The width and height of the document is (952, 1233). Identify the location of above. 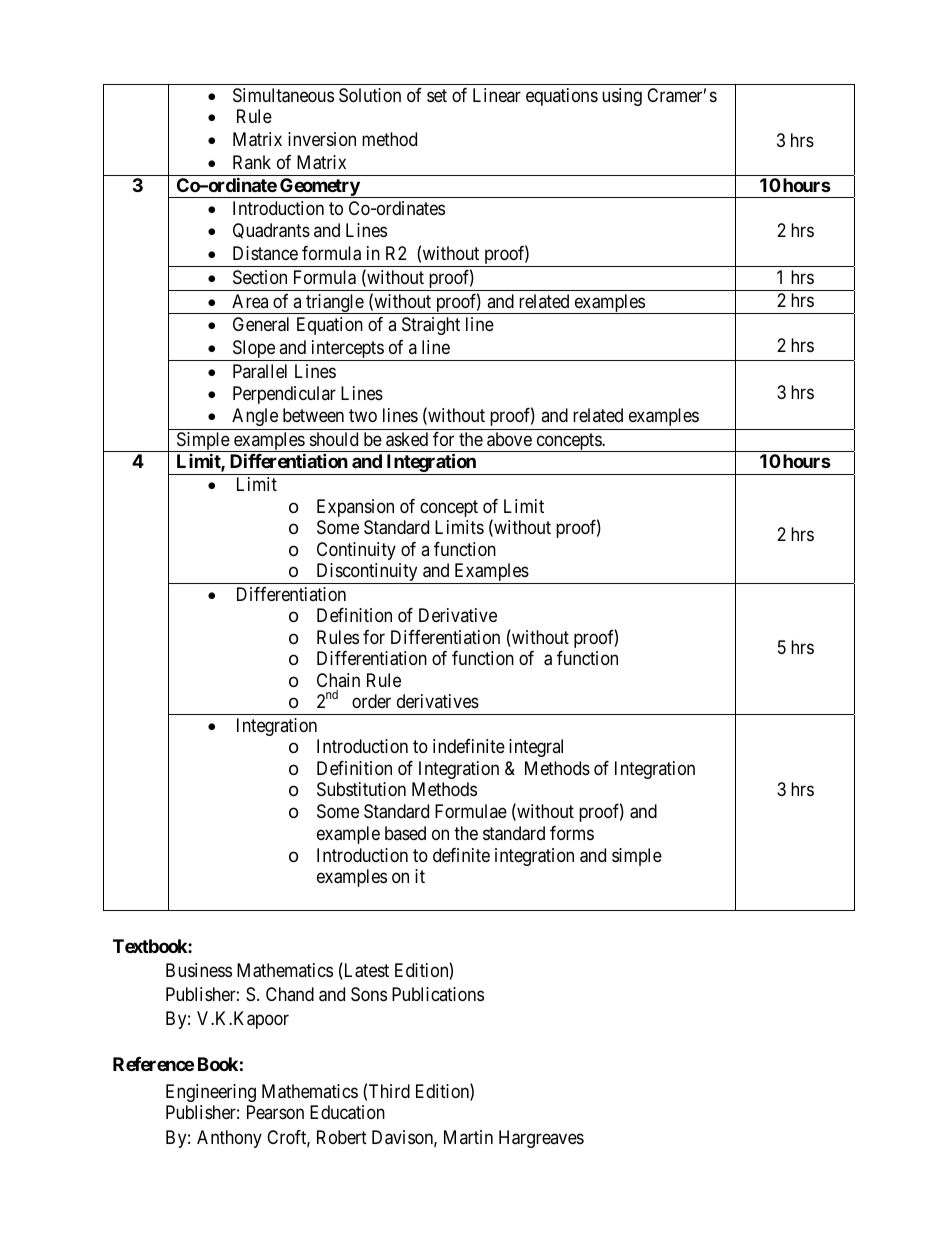
(509, 439).
